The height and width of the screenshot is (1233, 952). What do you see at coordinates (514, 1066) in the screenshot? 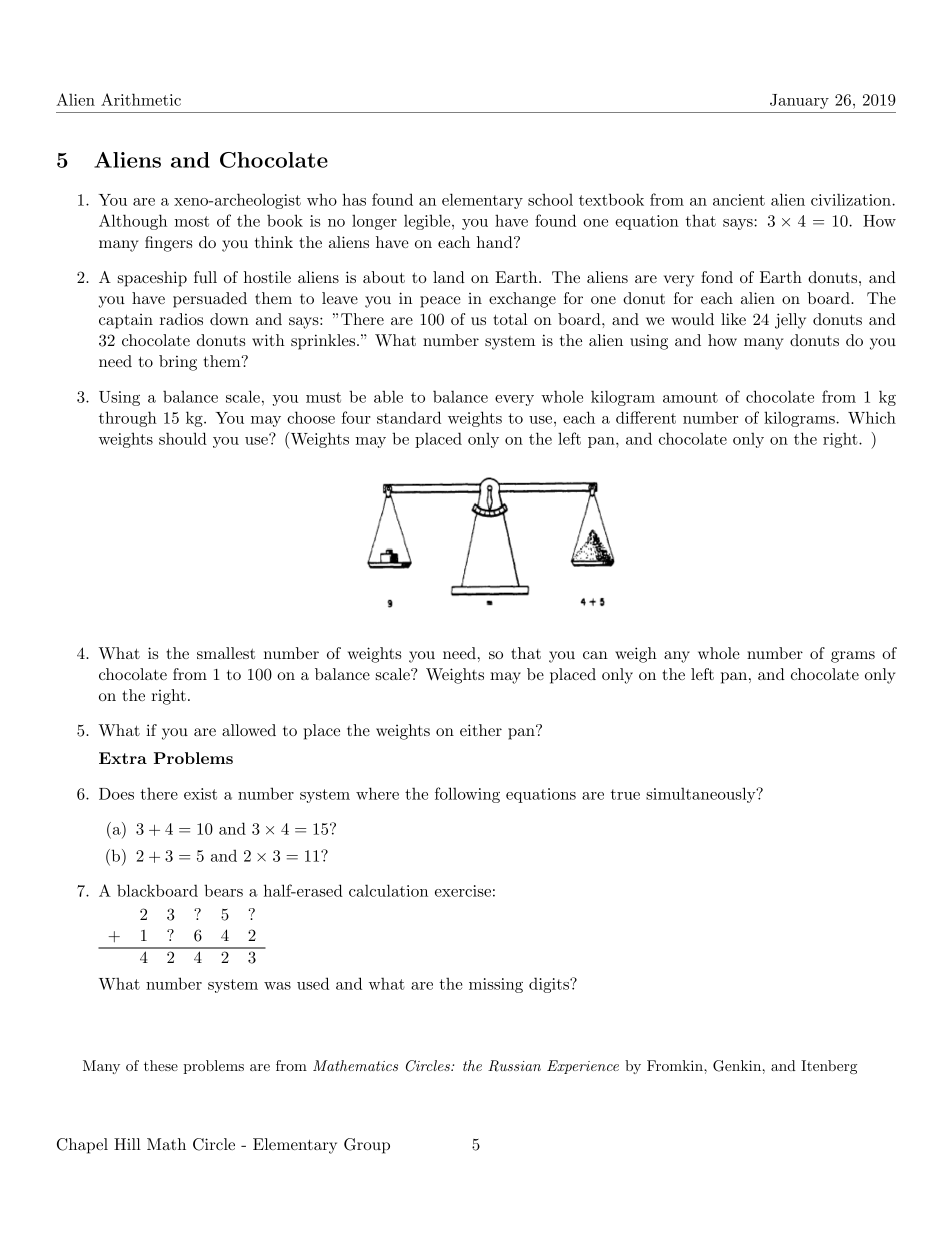
I see `Russian` at bounding box center [514, 1066].
